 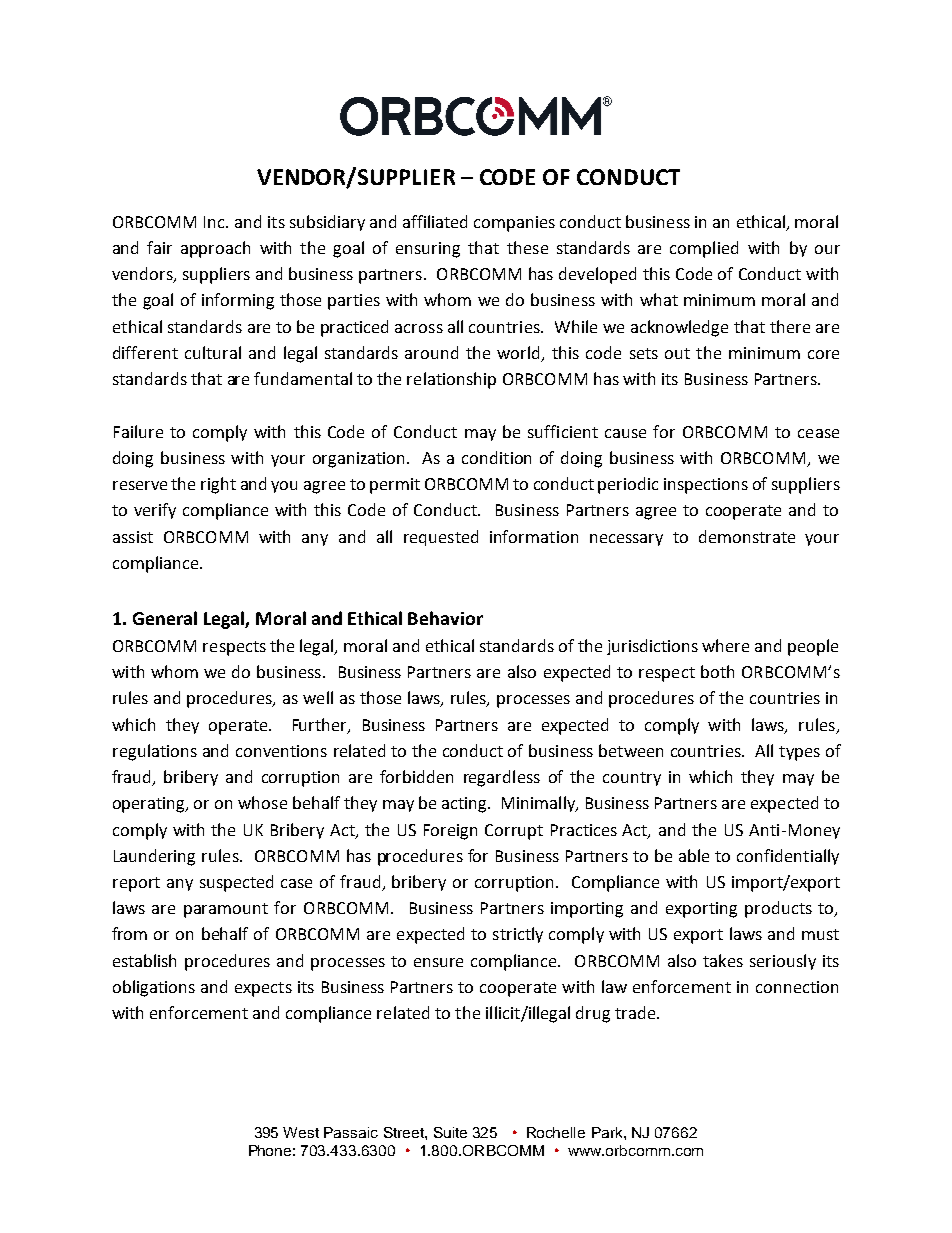 I want to click on complied, so click(x=704, y=249).
